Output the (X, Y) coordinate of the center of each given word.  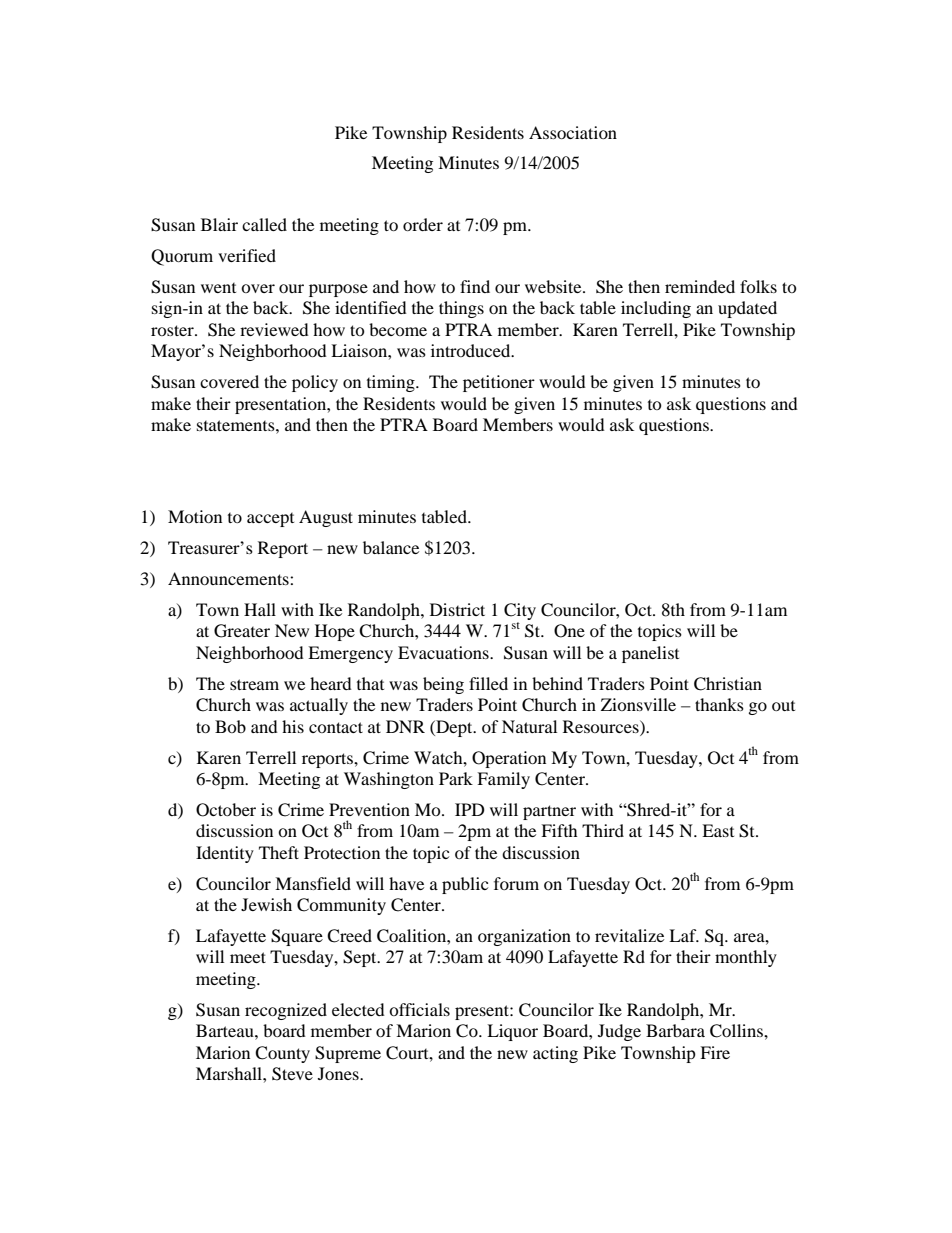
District (457, 609)
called (264, 224)
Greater (242, 631)
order (423, 224)
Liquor (512, 1032)
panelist (650, 654)
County (282, 1054)
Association (573, 132)
